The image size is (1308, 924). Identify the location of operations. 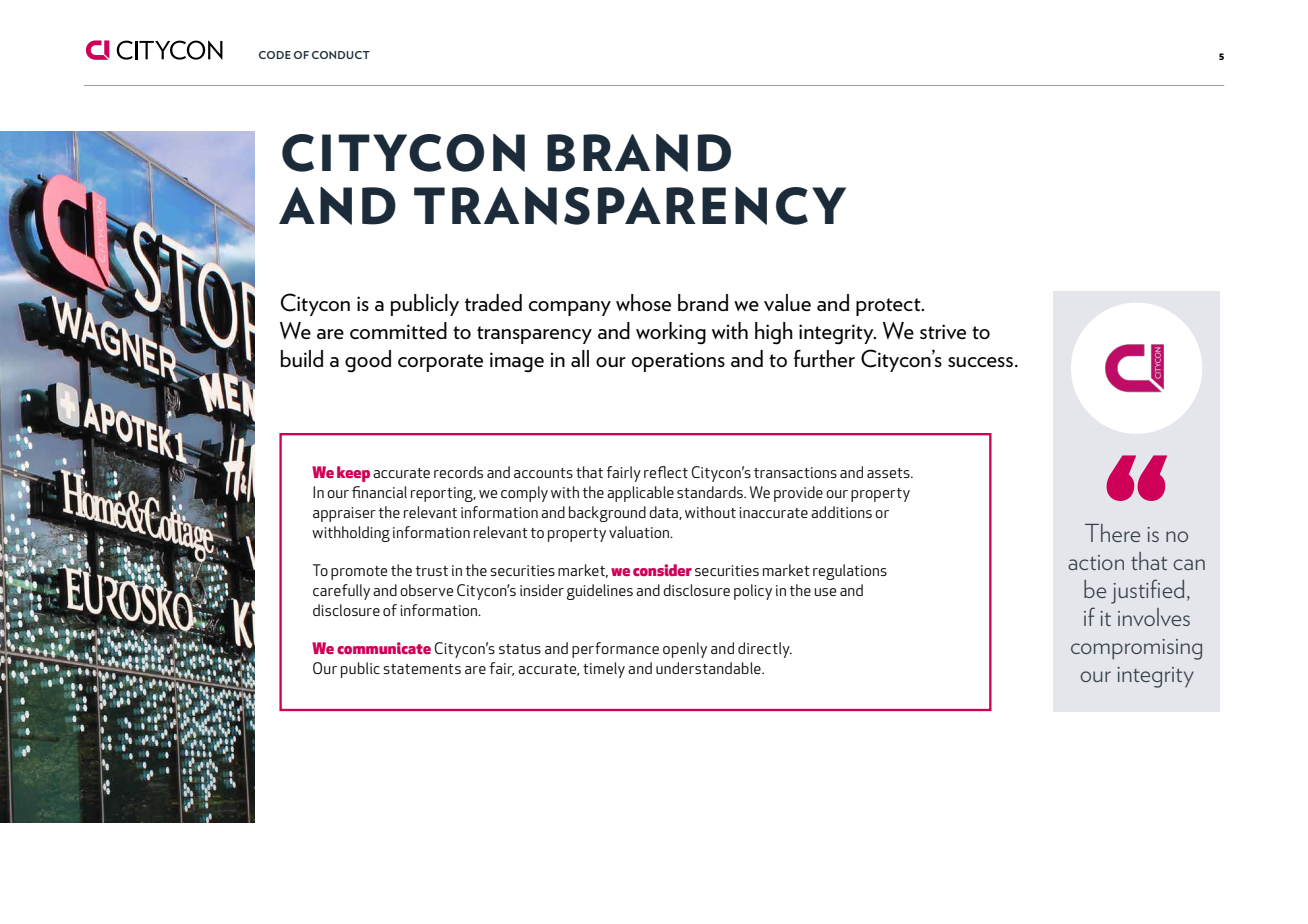
(678, 362).
